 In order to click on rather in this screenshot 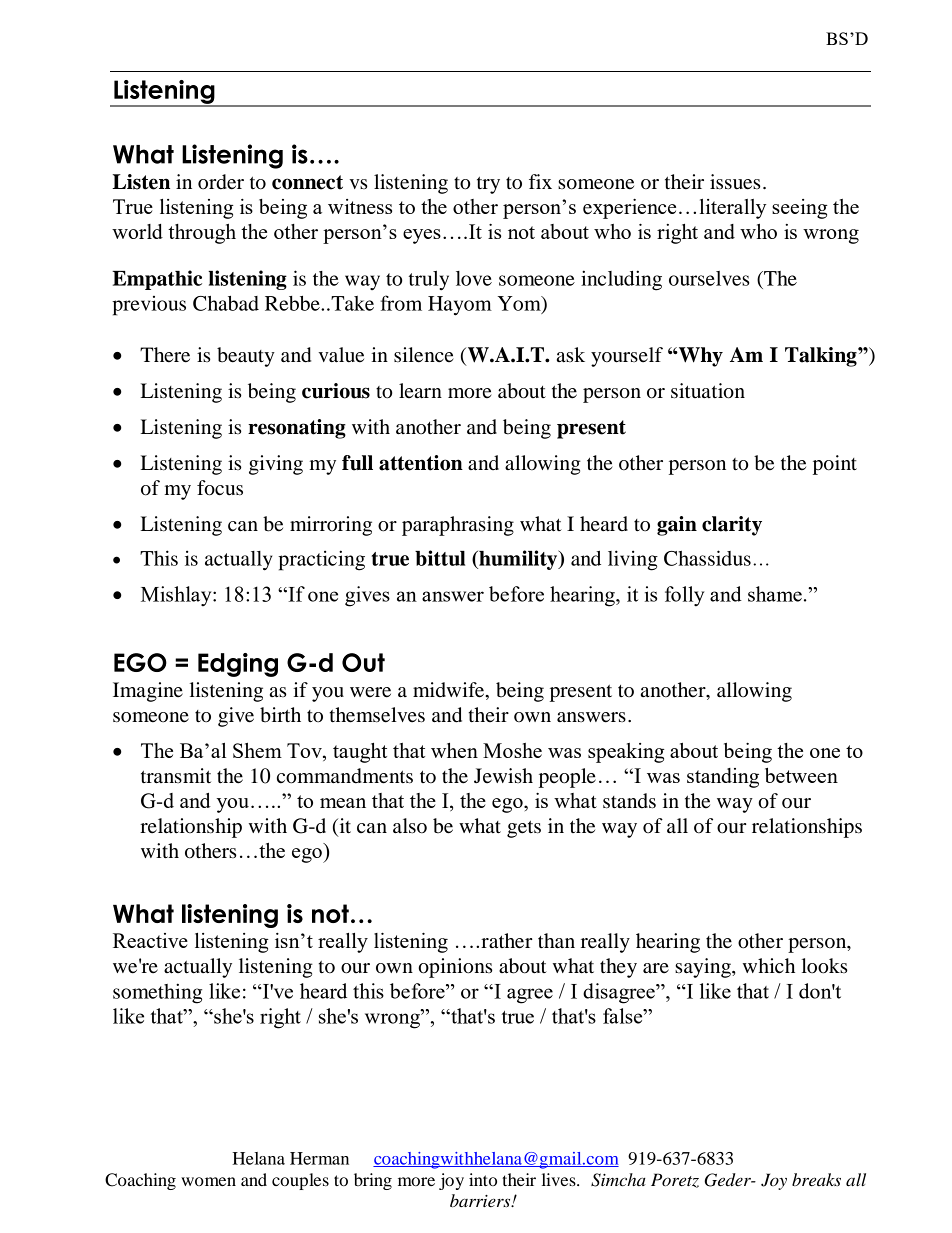, I will do `click(507, 941)`.
